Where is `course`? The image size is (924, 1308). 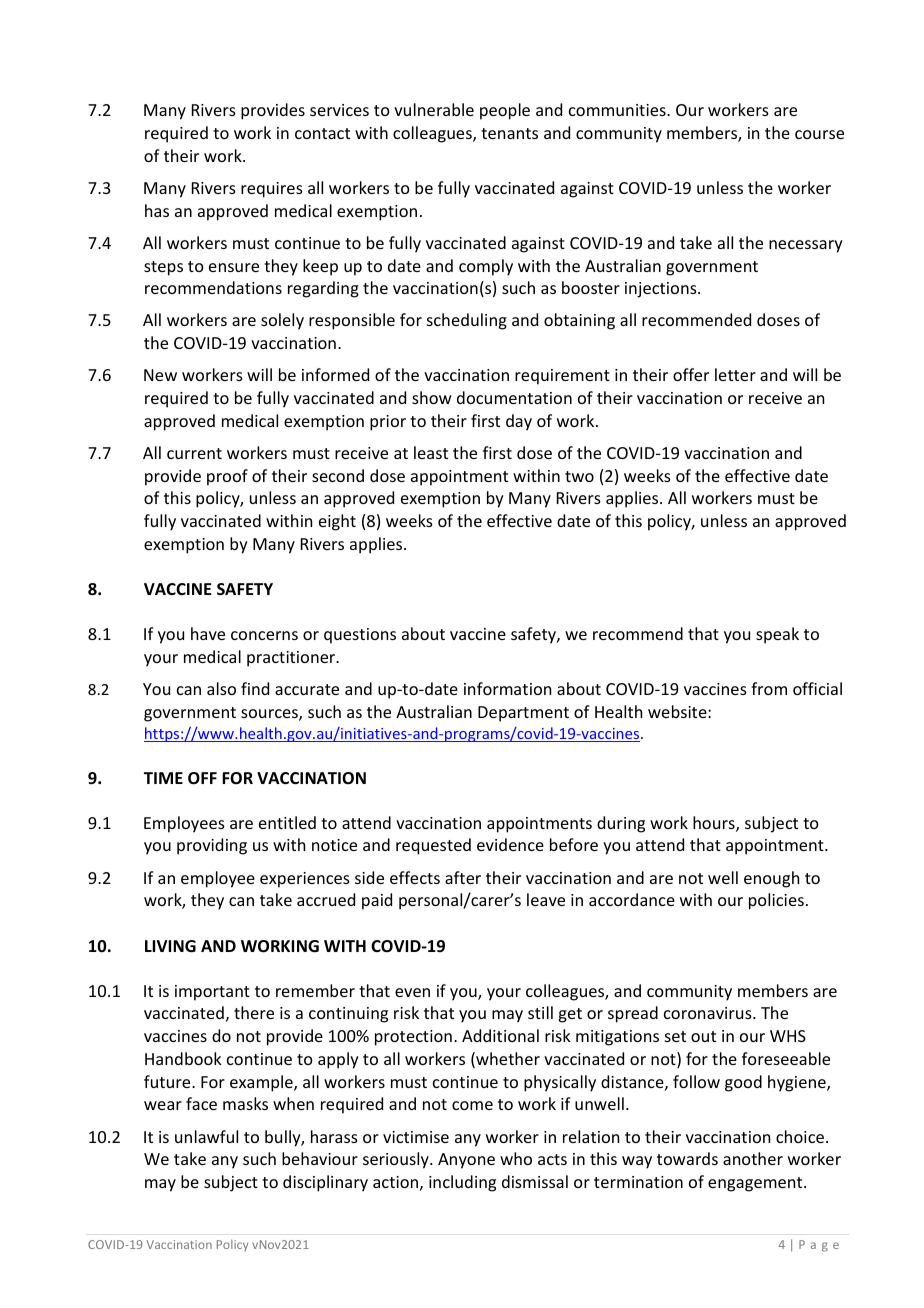 course is located at coordinates (819, 134).
